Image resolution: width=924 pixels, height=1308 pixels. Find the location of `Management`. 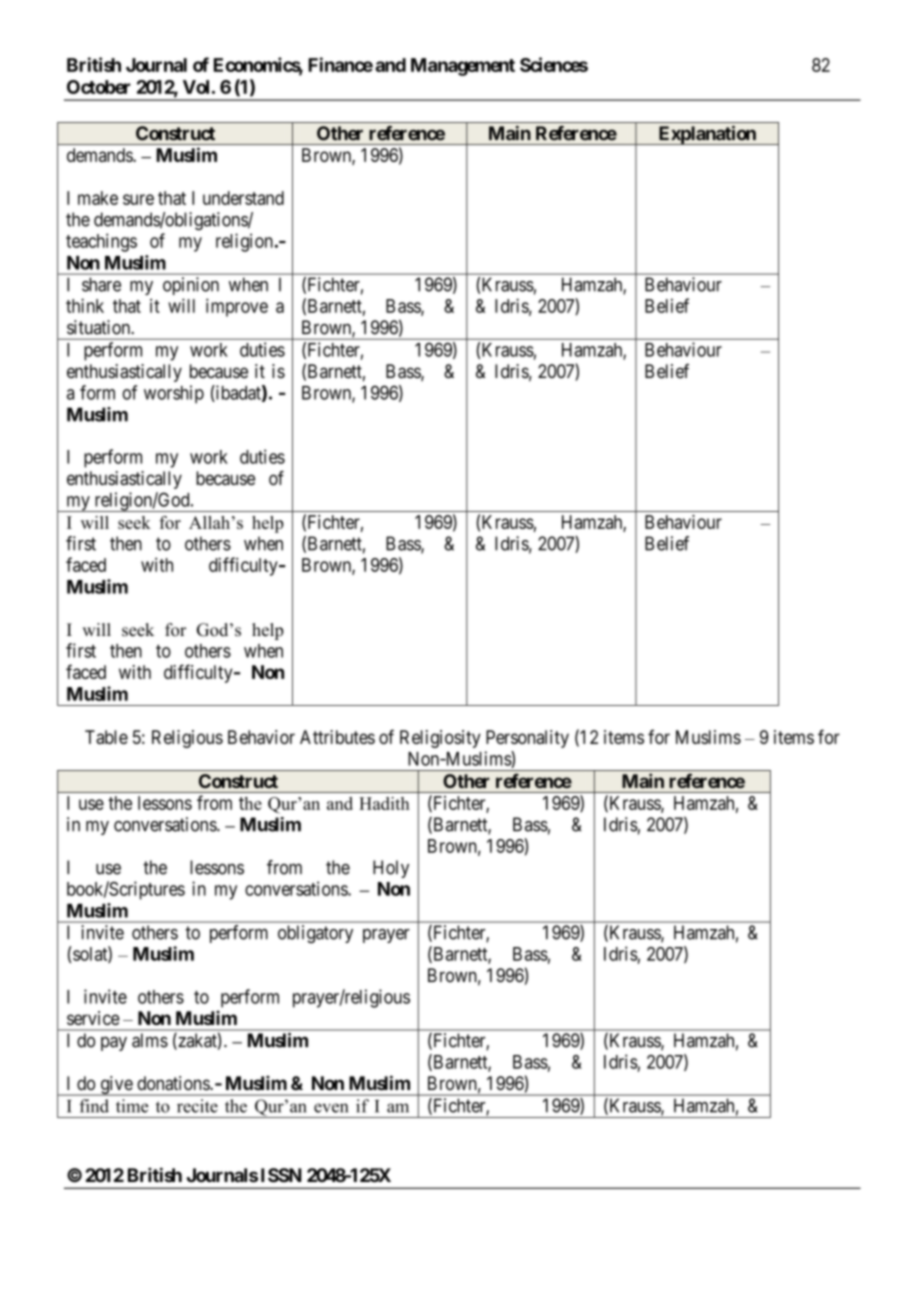

Management is located at coordinates (463, 67).
